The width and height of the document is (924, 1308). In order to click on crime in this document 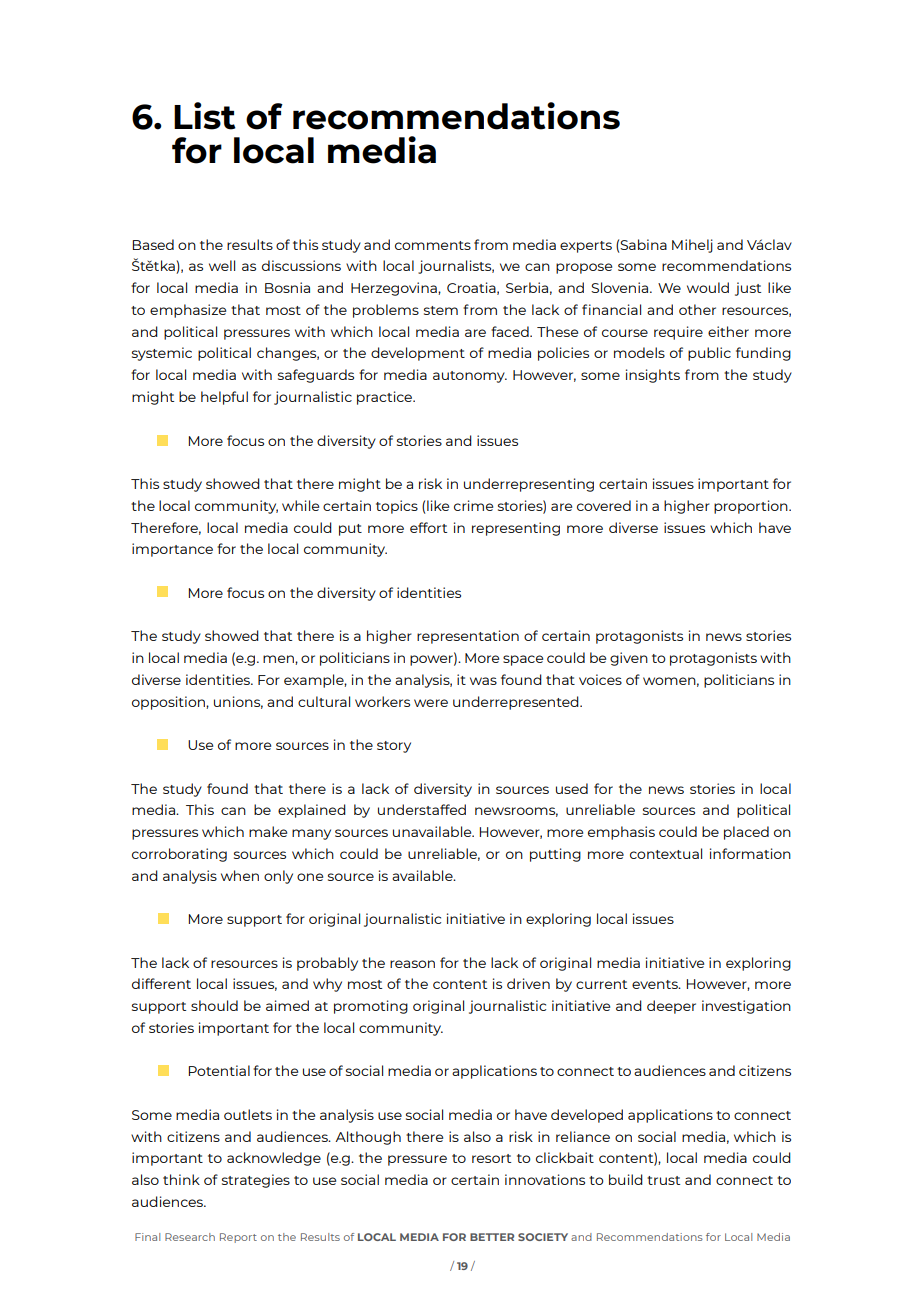, I will do `click(473, 505)`.
